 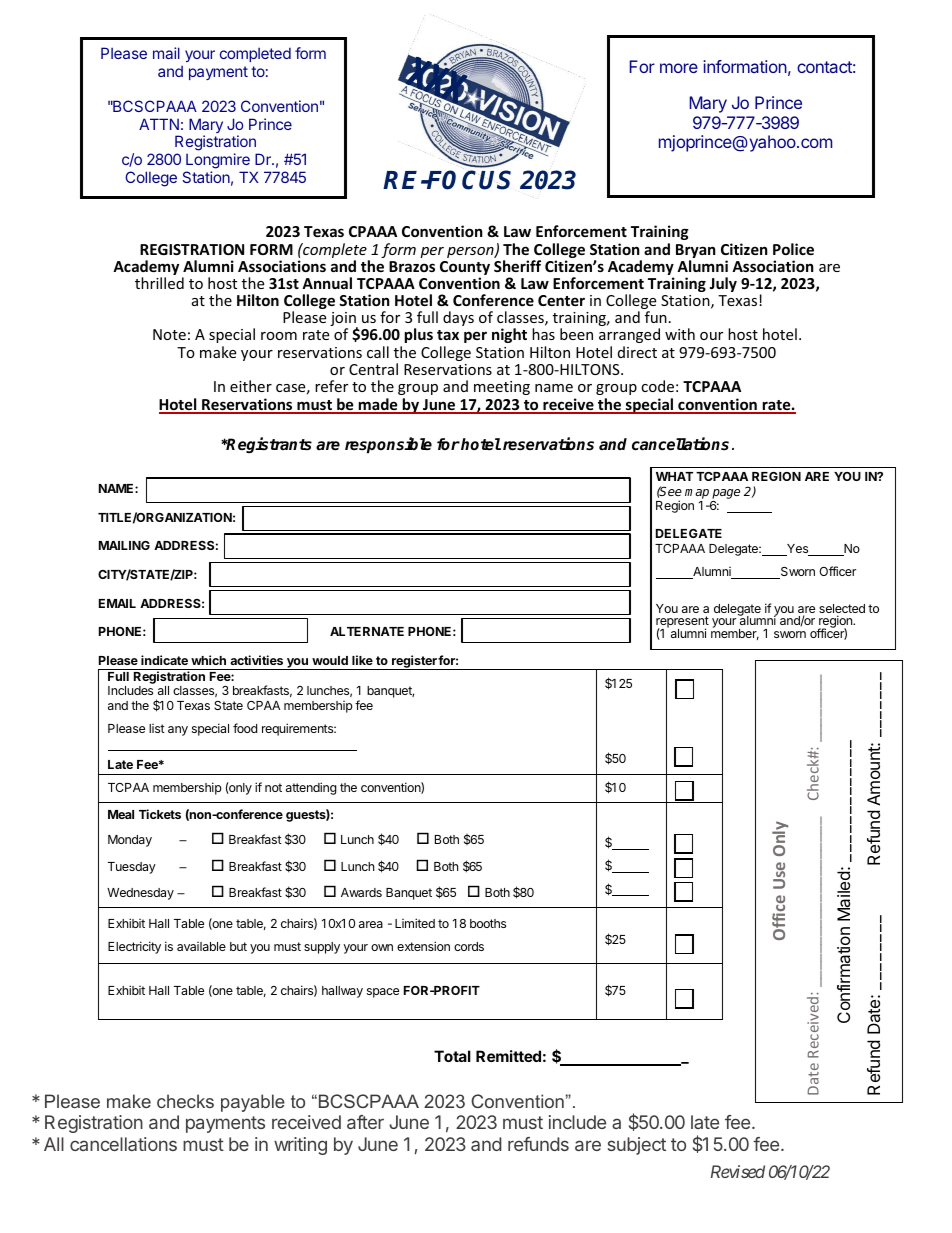 What do you see at coordinates (159, 124) in the screenshot?
I see `ATTN` at bounding box center [159, 124].
